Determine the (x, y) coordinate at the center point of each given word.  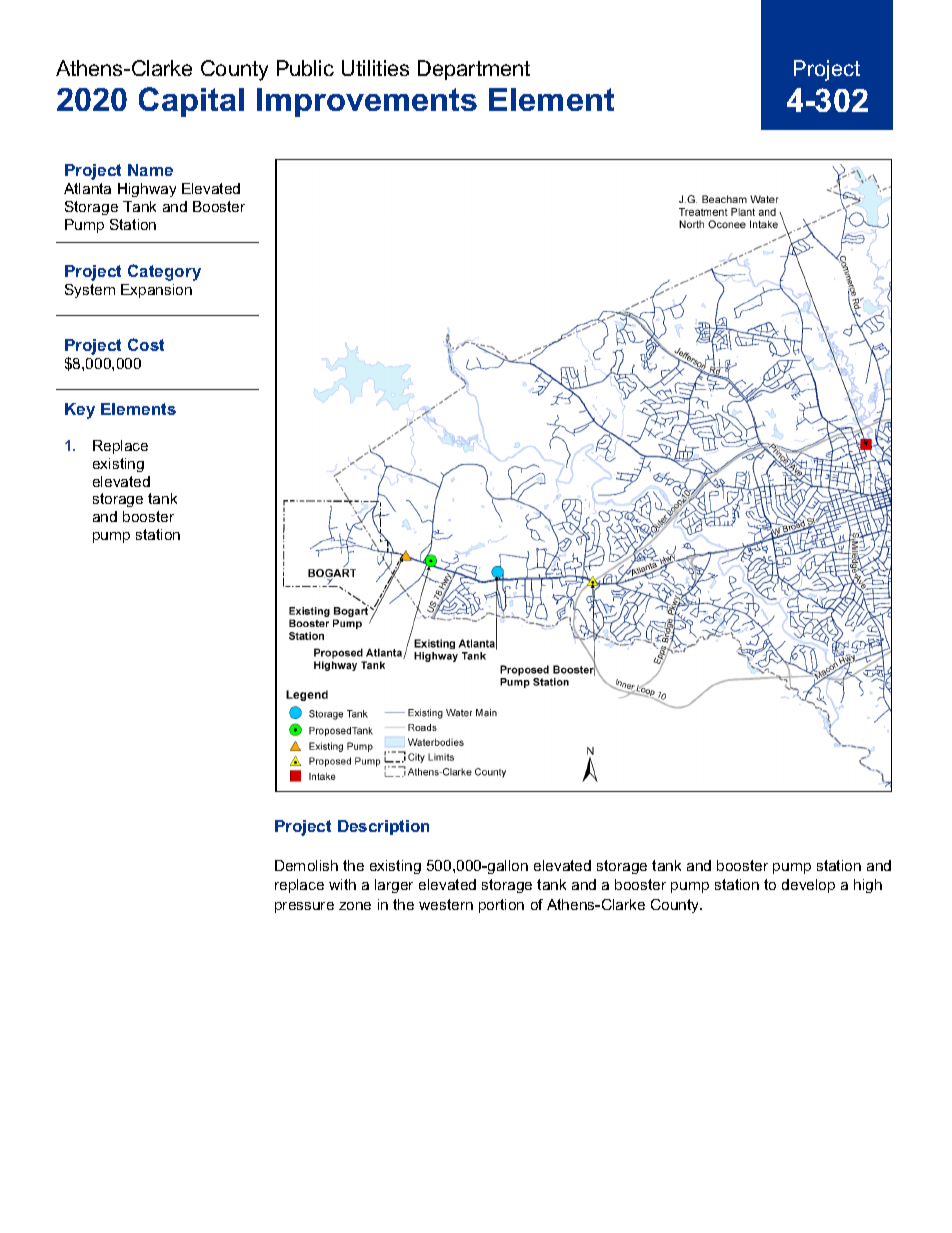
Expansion (156, 291)
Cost (146, 344)
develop (808, 886)
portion (501, 906)
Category (164, 272)
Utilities (375, 68)
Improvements (367, 102)
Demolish (306, 865)
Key (80, 411)
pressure (304, 907)
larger (394, 886)
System (90, 291)
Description (383, 827)
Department (474, 70)
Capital (191, 102)
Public (305, 68)
